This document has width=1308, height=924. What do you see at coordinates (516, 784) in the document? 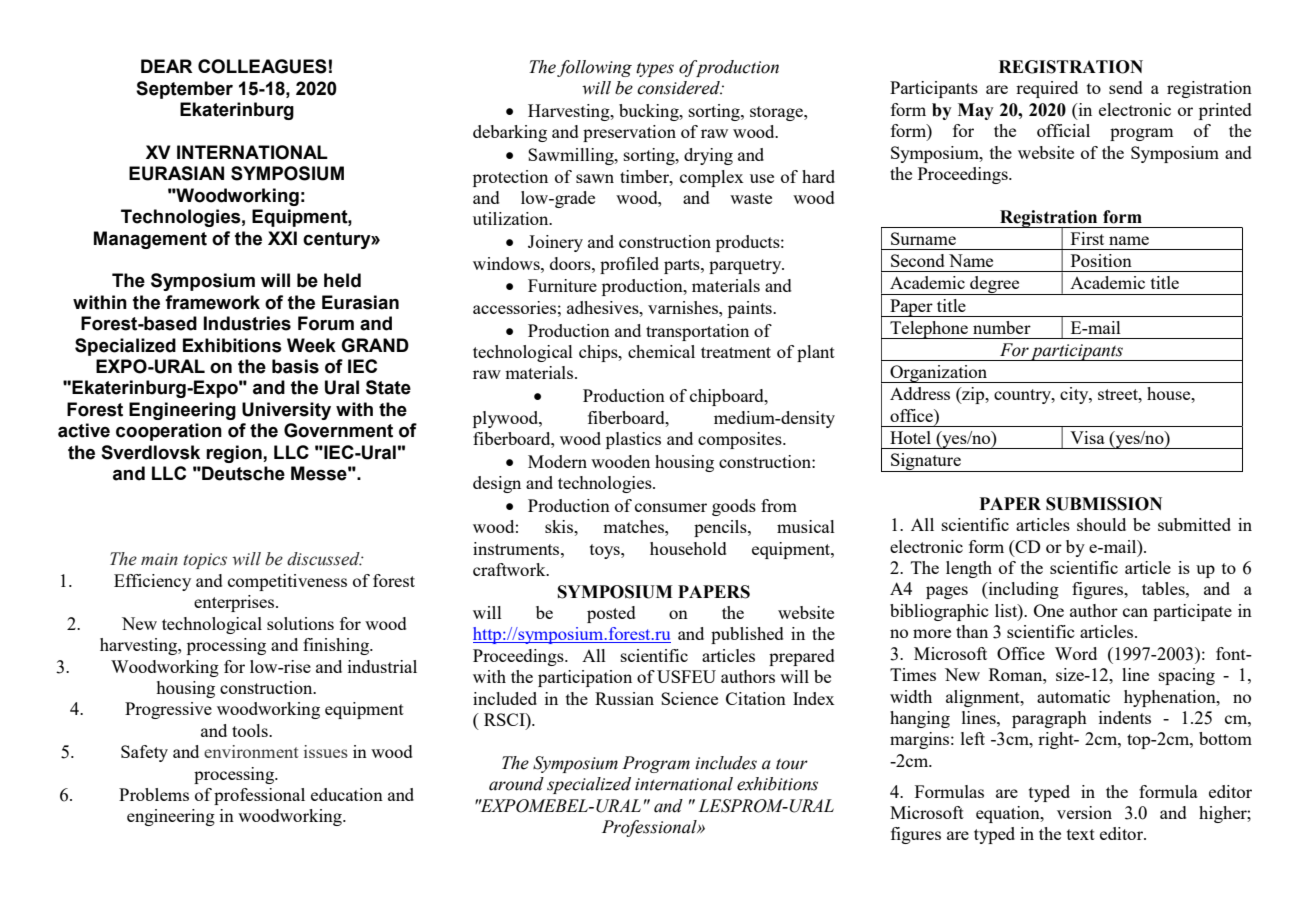
I see `around` at bounding box center [516, 784].
